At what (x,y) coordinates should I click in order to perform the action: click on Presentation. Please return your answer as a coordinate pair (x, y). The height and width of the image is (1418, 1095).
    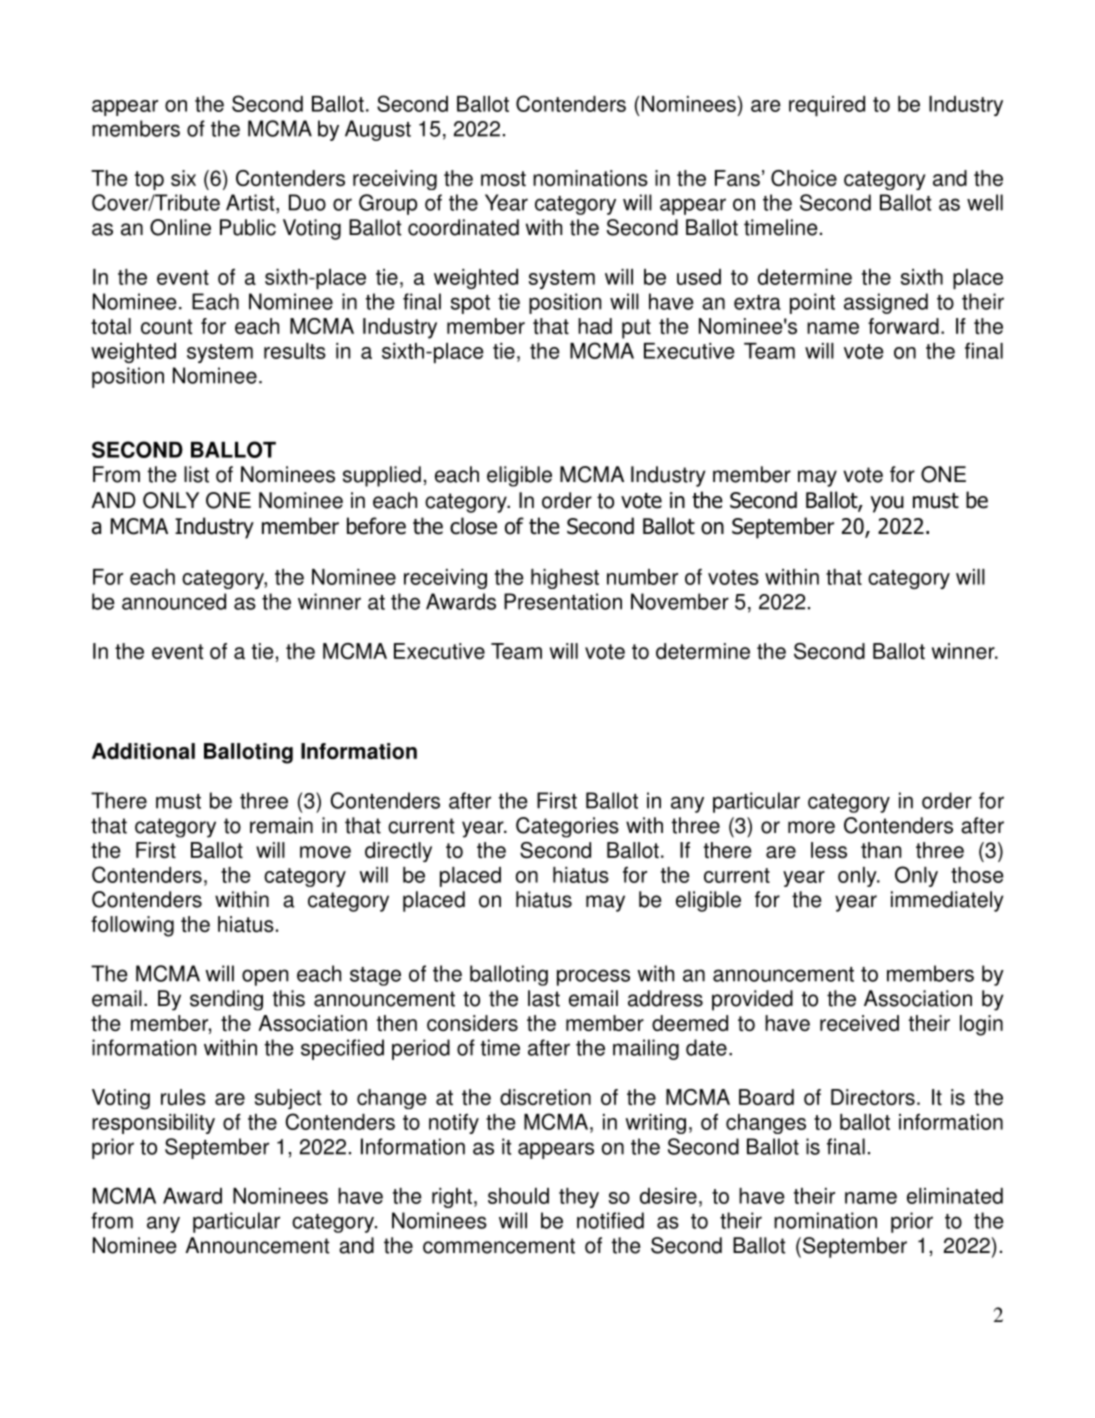
    Looking at the image, I should click on (563, 601).
